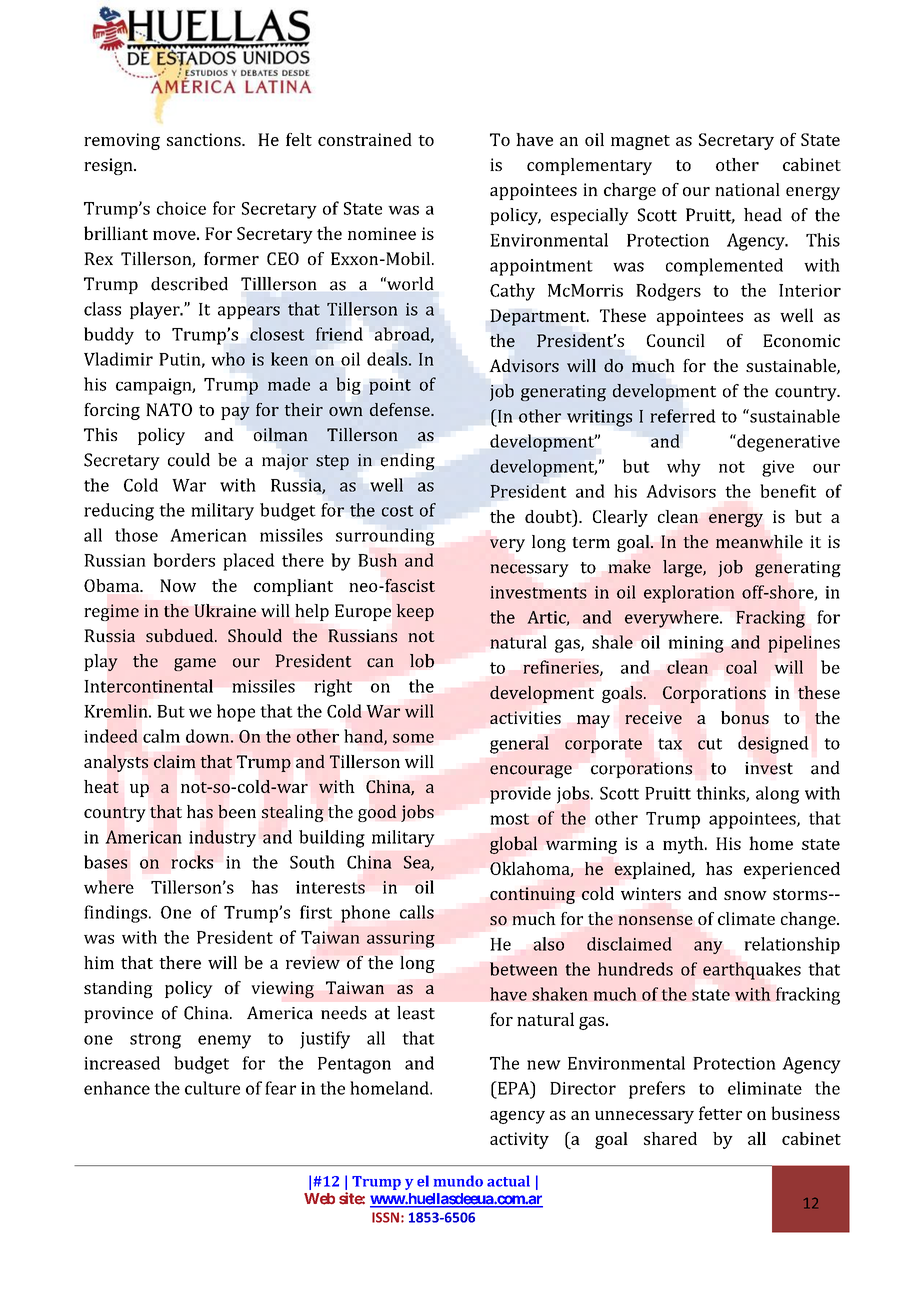 The width and height of the image is (924, 1308). What do you see at coordinates (195, 664) in the image?
I see `game` at bounding box center [195, 664].
